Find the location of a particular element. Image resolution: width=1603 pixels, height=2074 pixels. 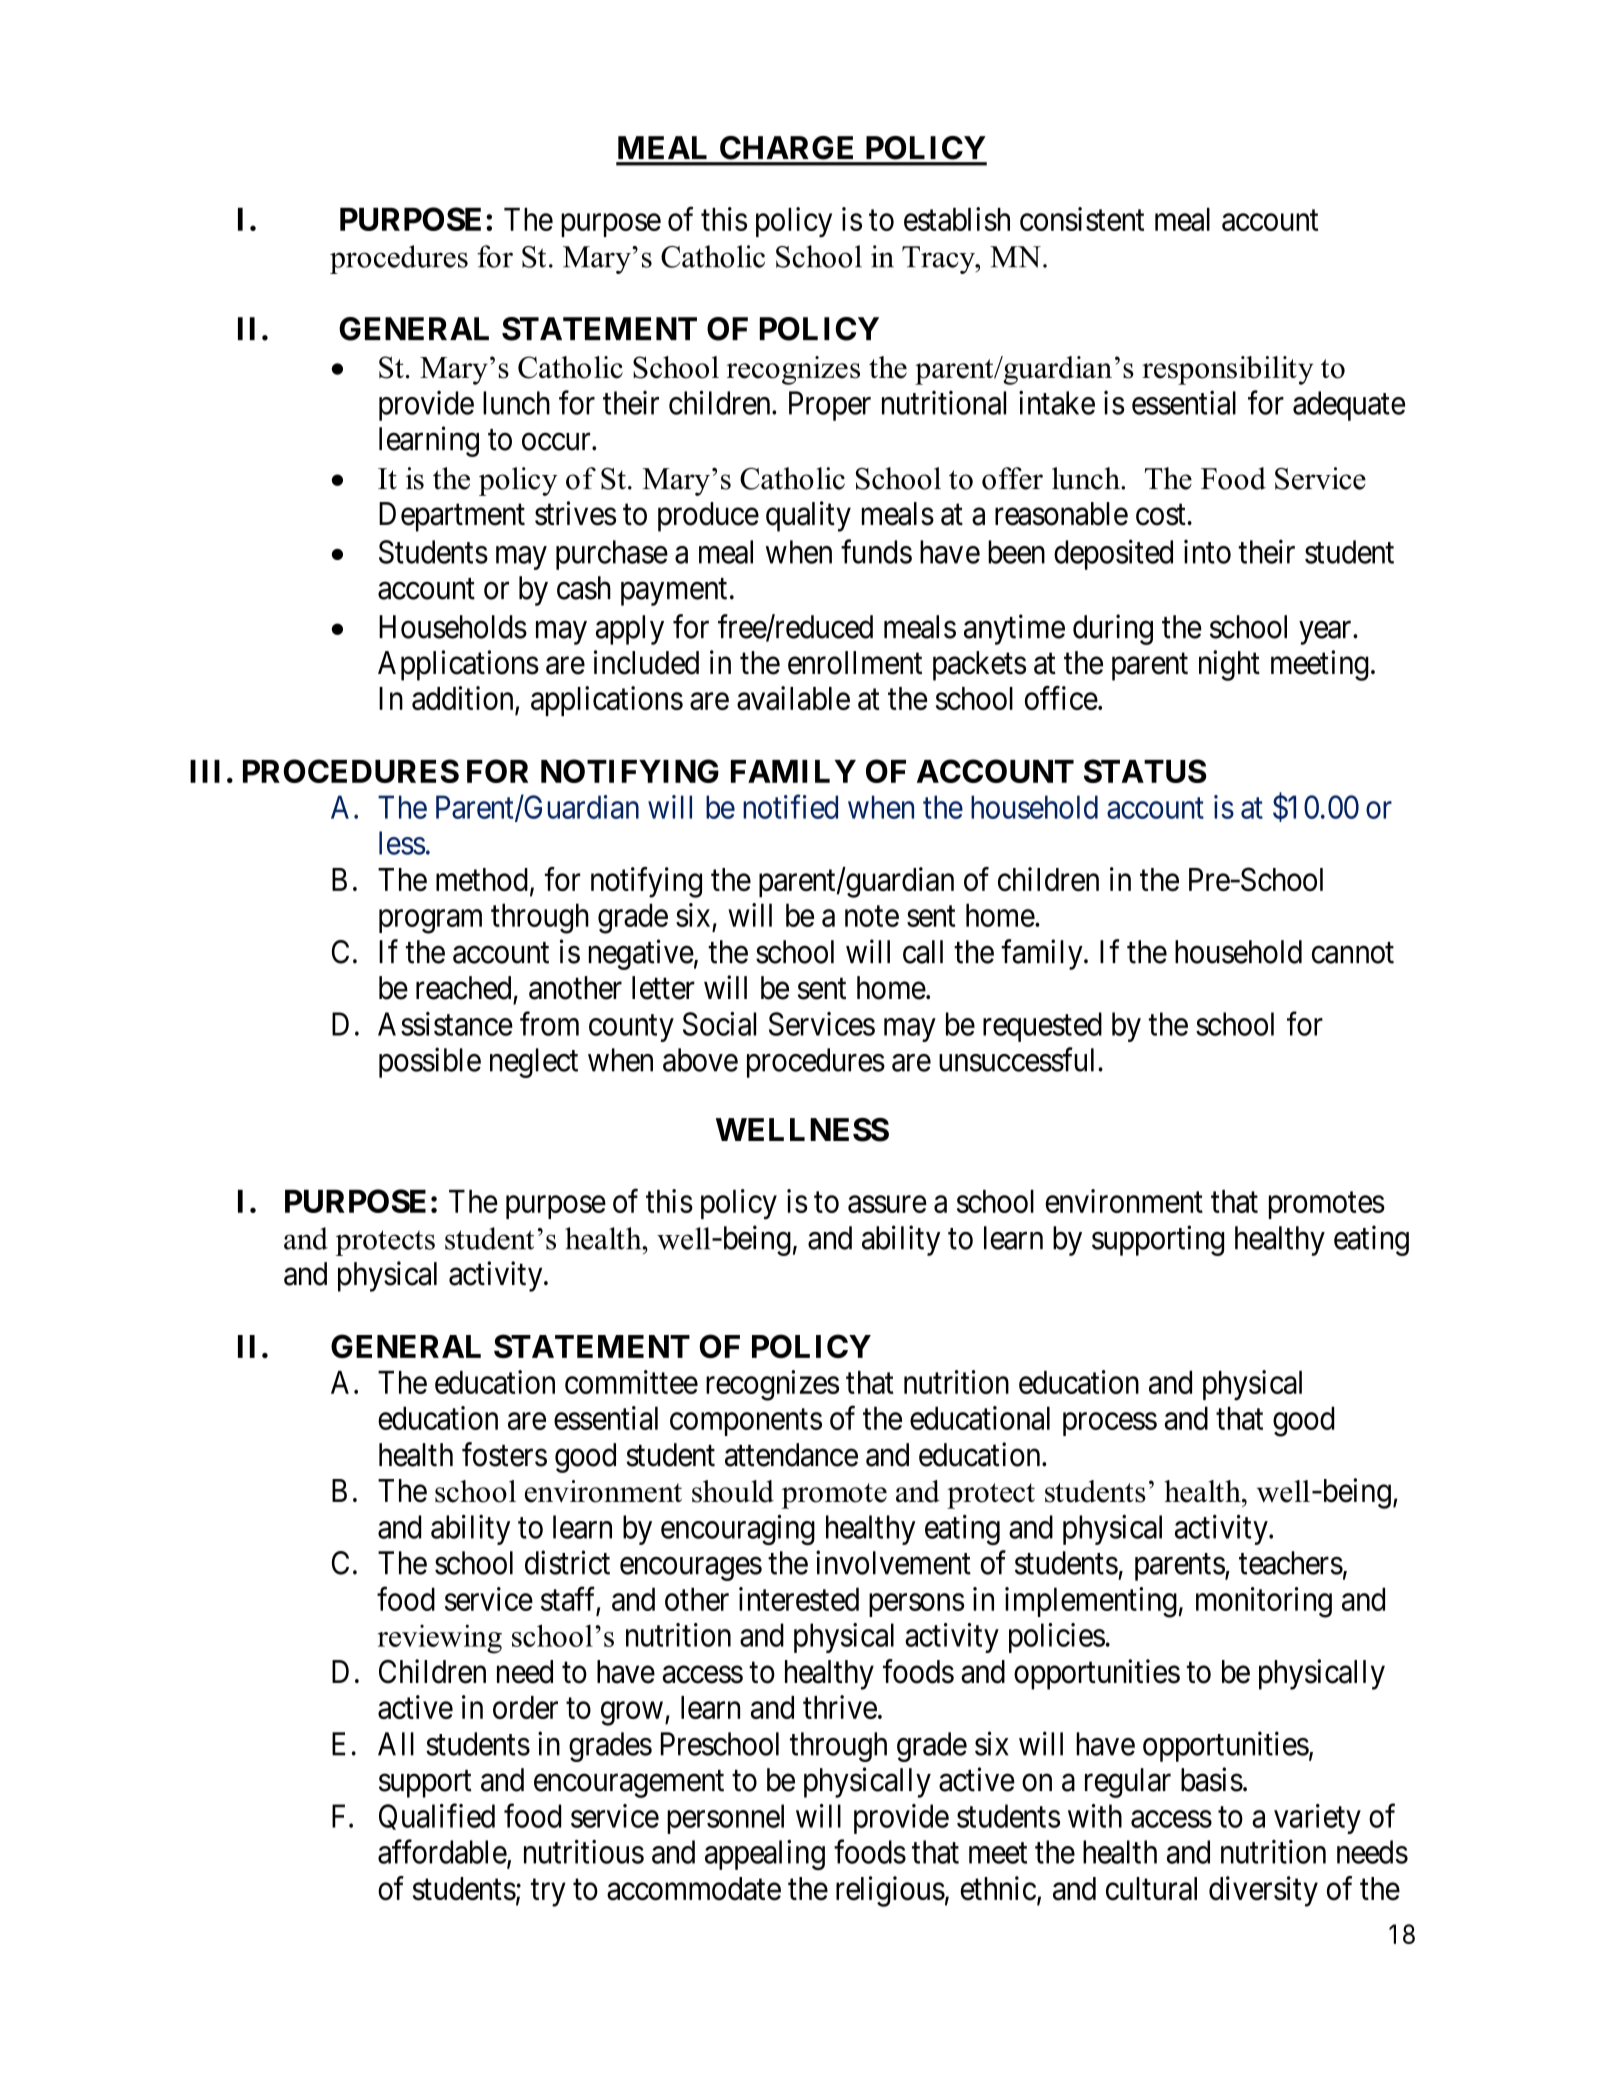

Social is located at coordinates (719, 1024).
